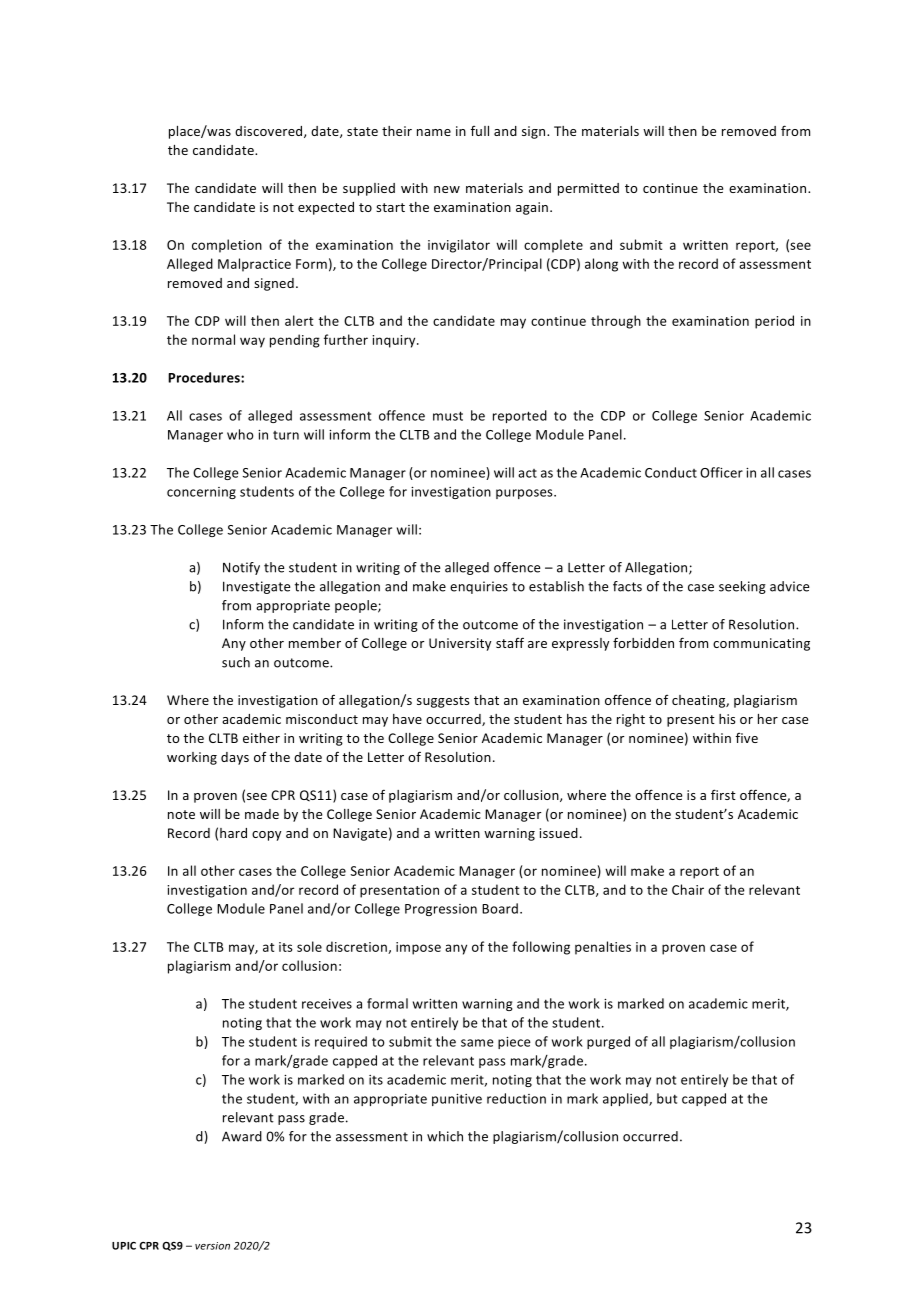 The image size is (924, 1308). What do you see at coordinates (236, 662) in the document?
I see `such` at bounding box center [236, 662].
